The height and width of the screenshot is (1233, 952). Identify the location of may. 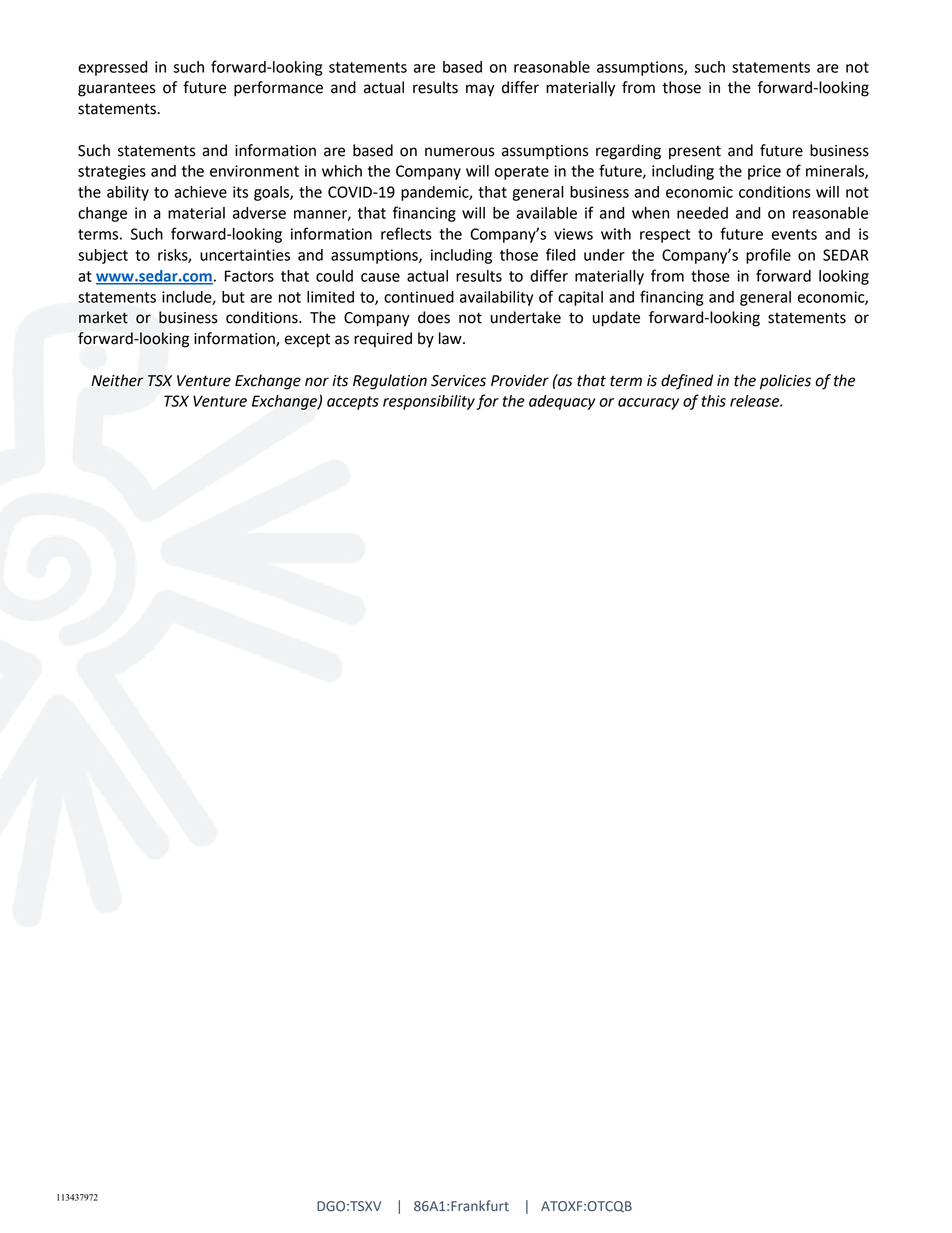
(480, 90).
